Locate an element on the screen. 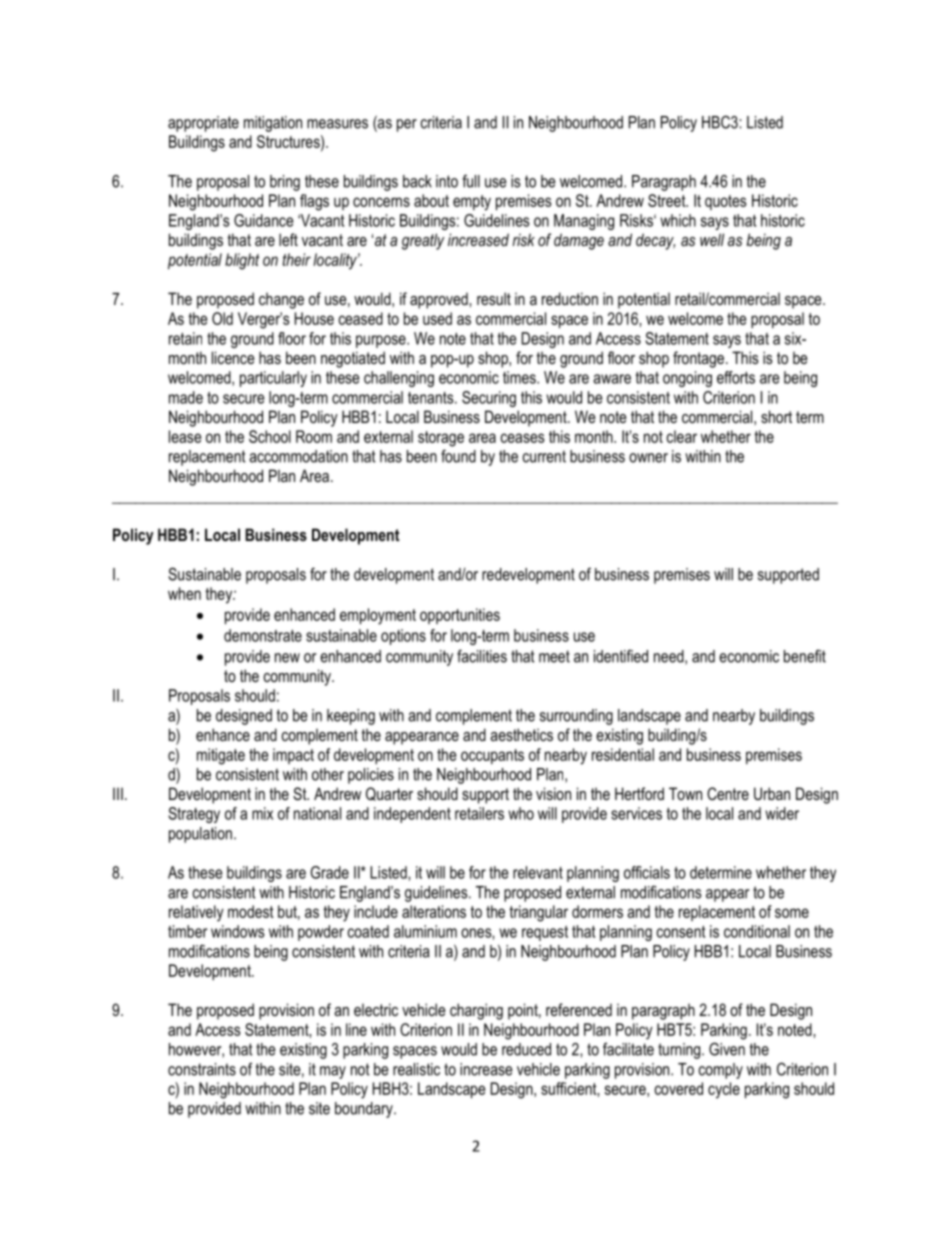 This screenshot has height=1233, width=952. quotes is located at coordinates (725, 202).
